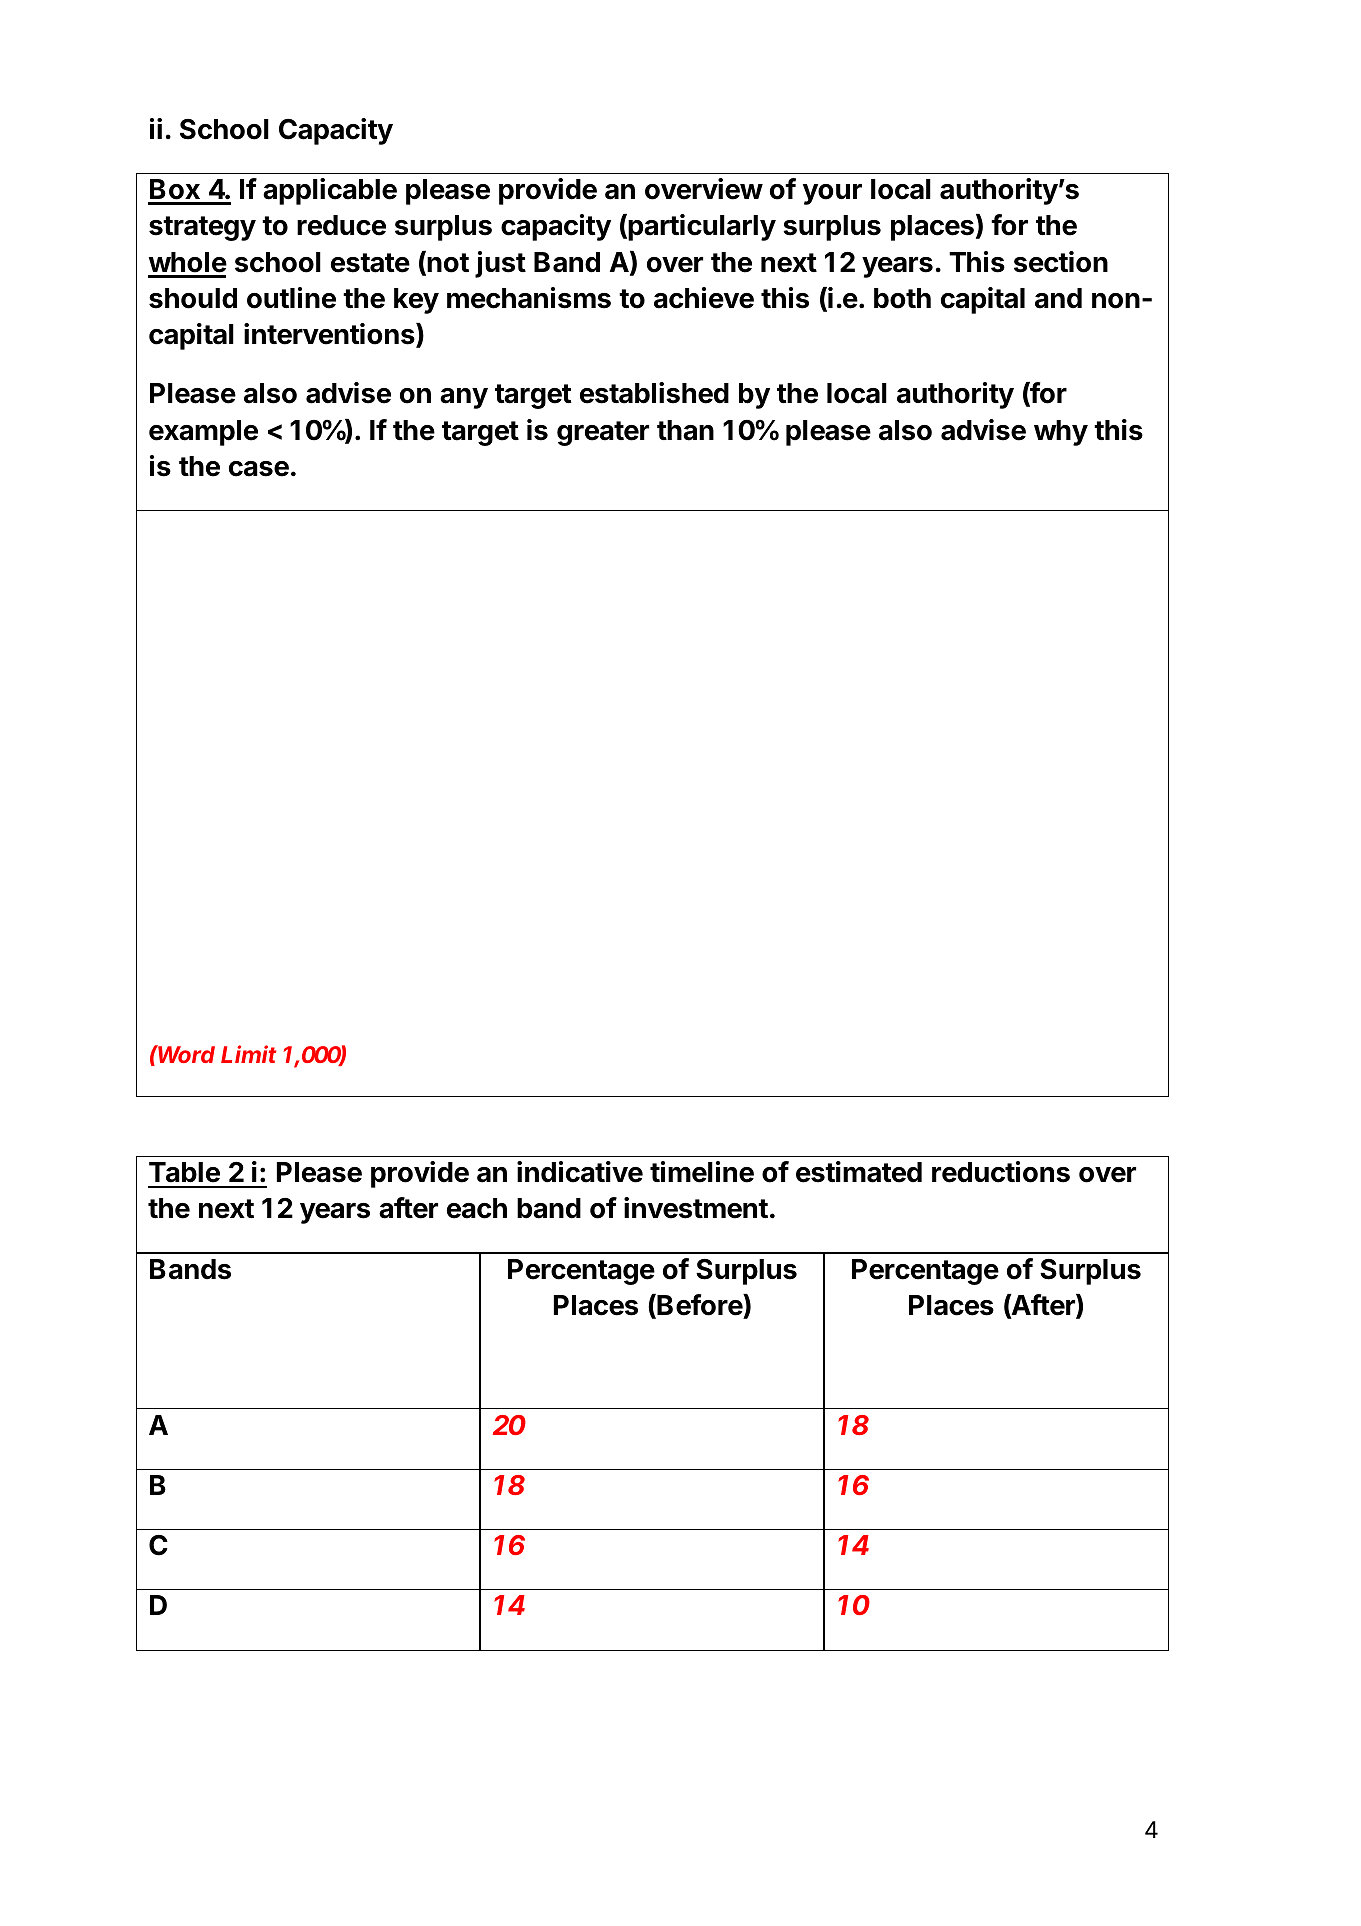 Image resolution: width=1361 pixels, height=1926 pixels. I want to click on reduce, so click(341, 225).
